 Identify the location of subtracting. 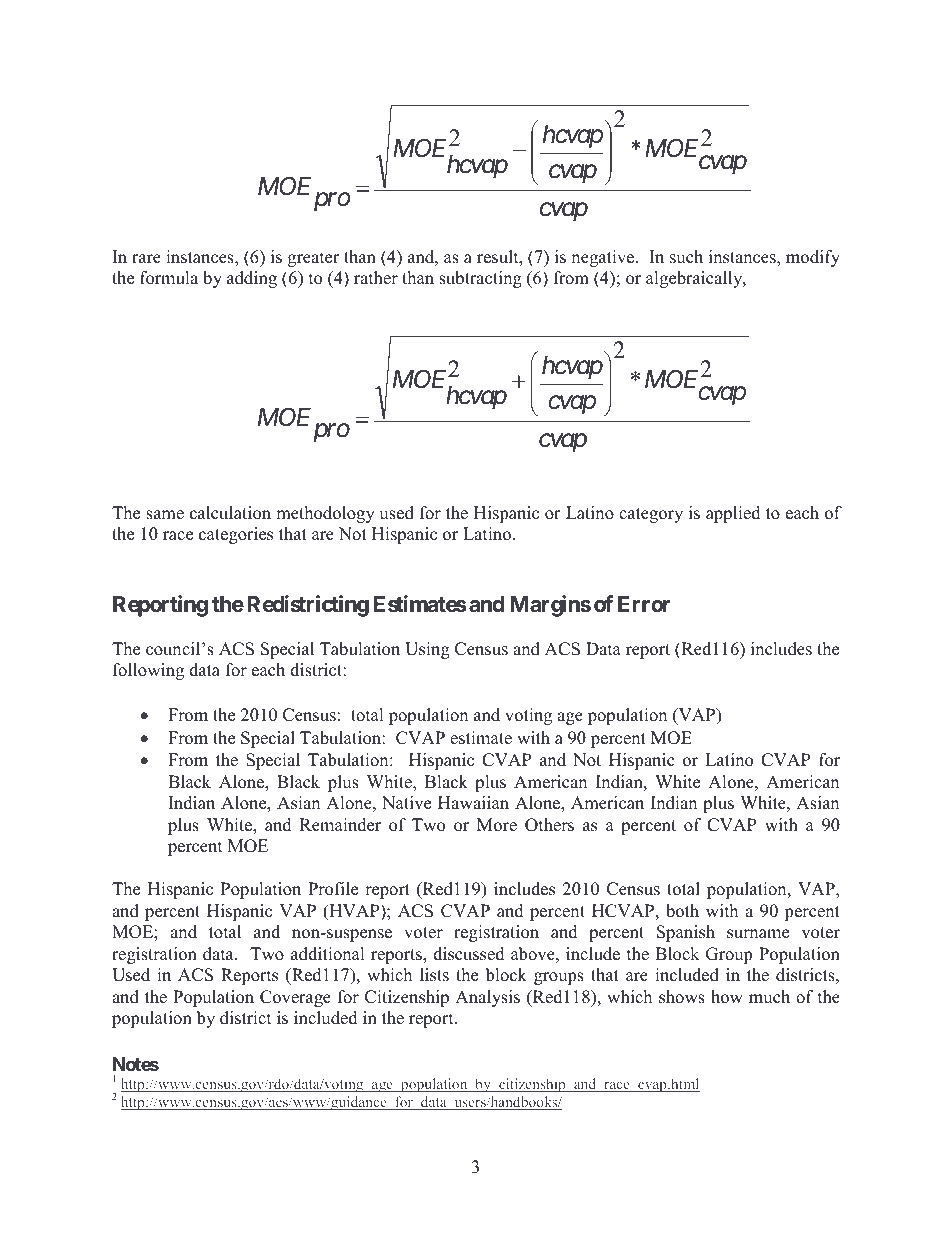
(480, 279).
